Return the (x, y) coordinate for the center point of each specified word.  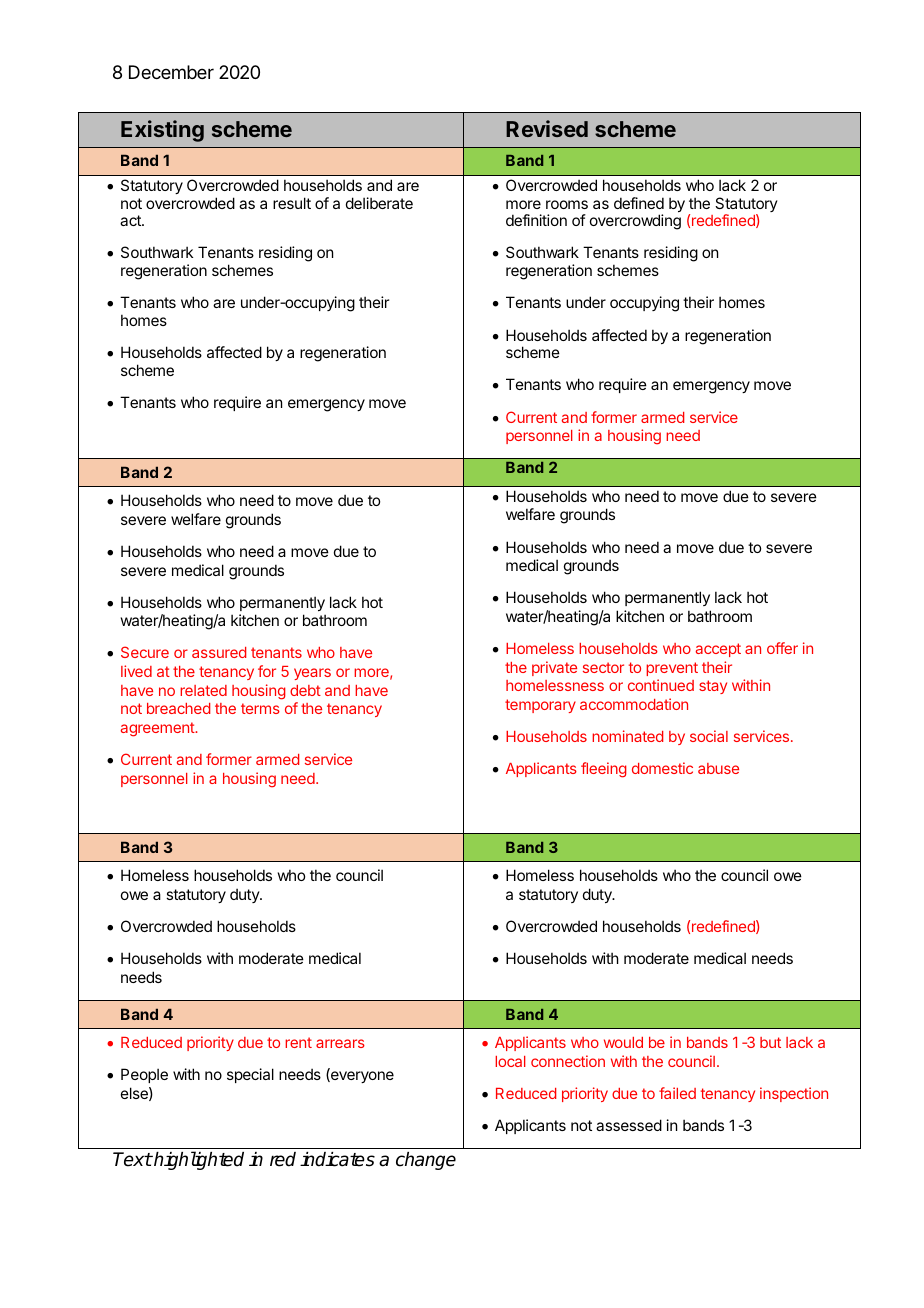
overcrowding (635, 222)
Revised (547, 128)
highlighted (198, 1160)
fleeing (604, 770)
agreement (158, 729)
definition (536, 220)
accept (718, 650)
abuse (718, 768)
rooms (567, 204)
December (171, 72)
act (131, 220)
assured (219, 652)
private (554, 668)
